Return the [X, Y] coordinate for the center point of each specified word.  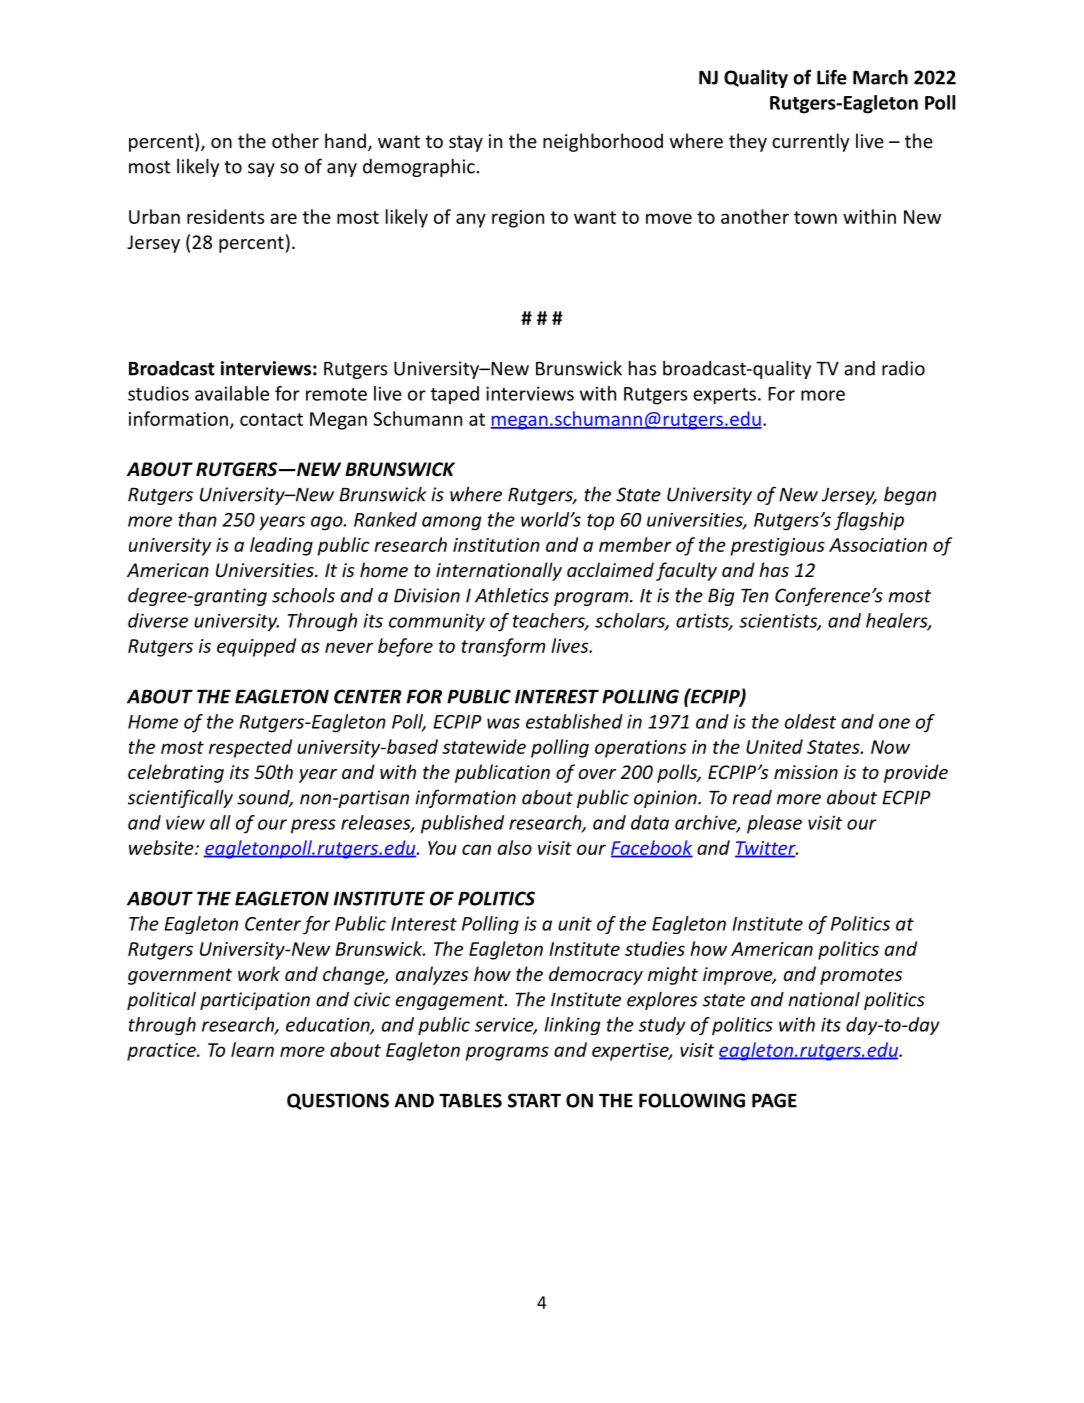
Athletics [512, 595]
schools [303, 595]
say [261, 170]
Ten [755, 596]
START [534, 1100]
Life [832, 77]
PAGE [774, 1100]
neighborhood [603, 142]
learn [252, 1049]
